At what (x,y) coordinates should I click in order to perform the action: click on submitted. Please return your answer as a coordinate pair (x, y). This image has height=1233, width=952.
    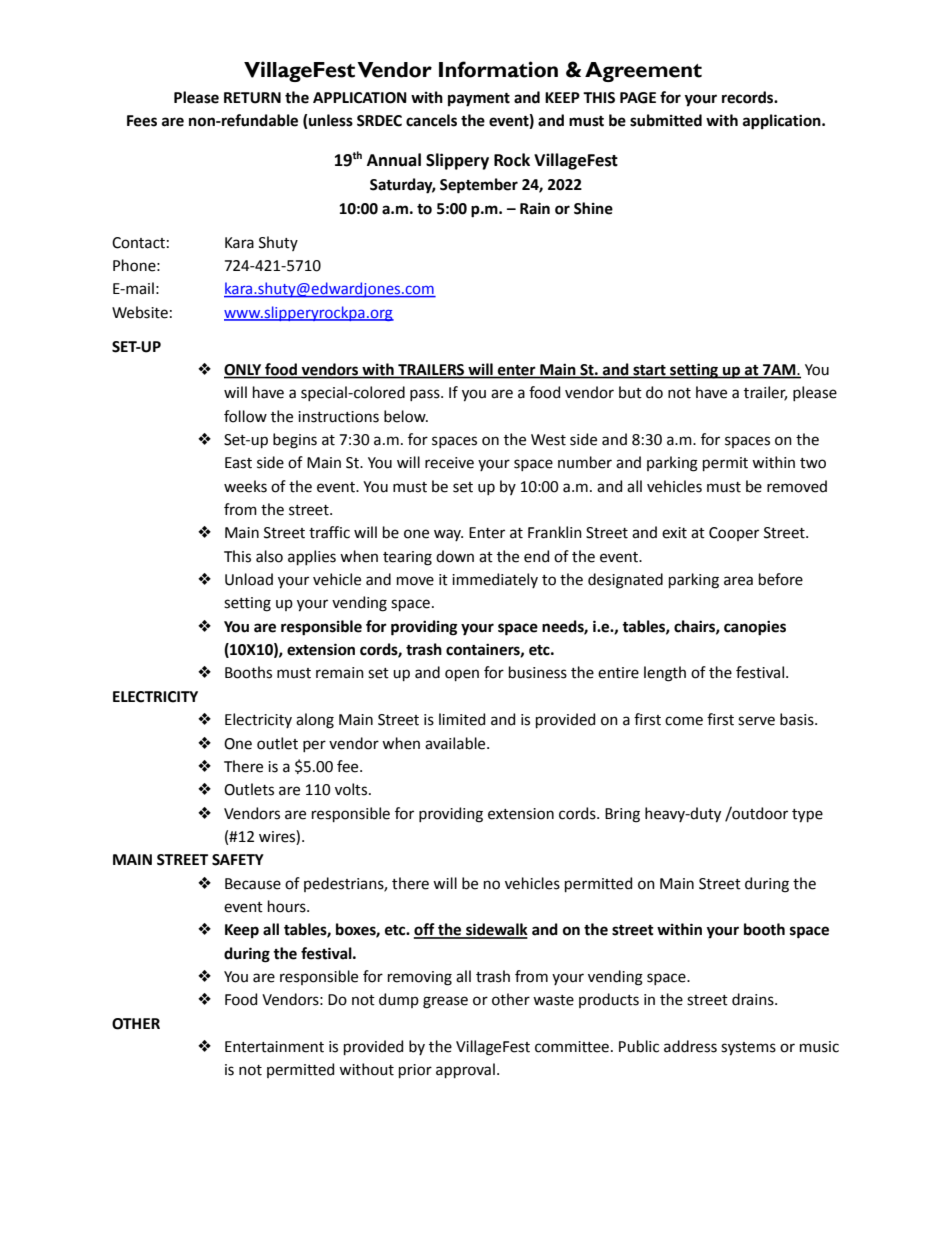
    Looking at the image, I should click on (666, 120).
